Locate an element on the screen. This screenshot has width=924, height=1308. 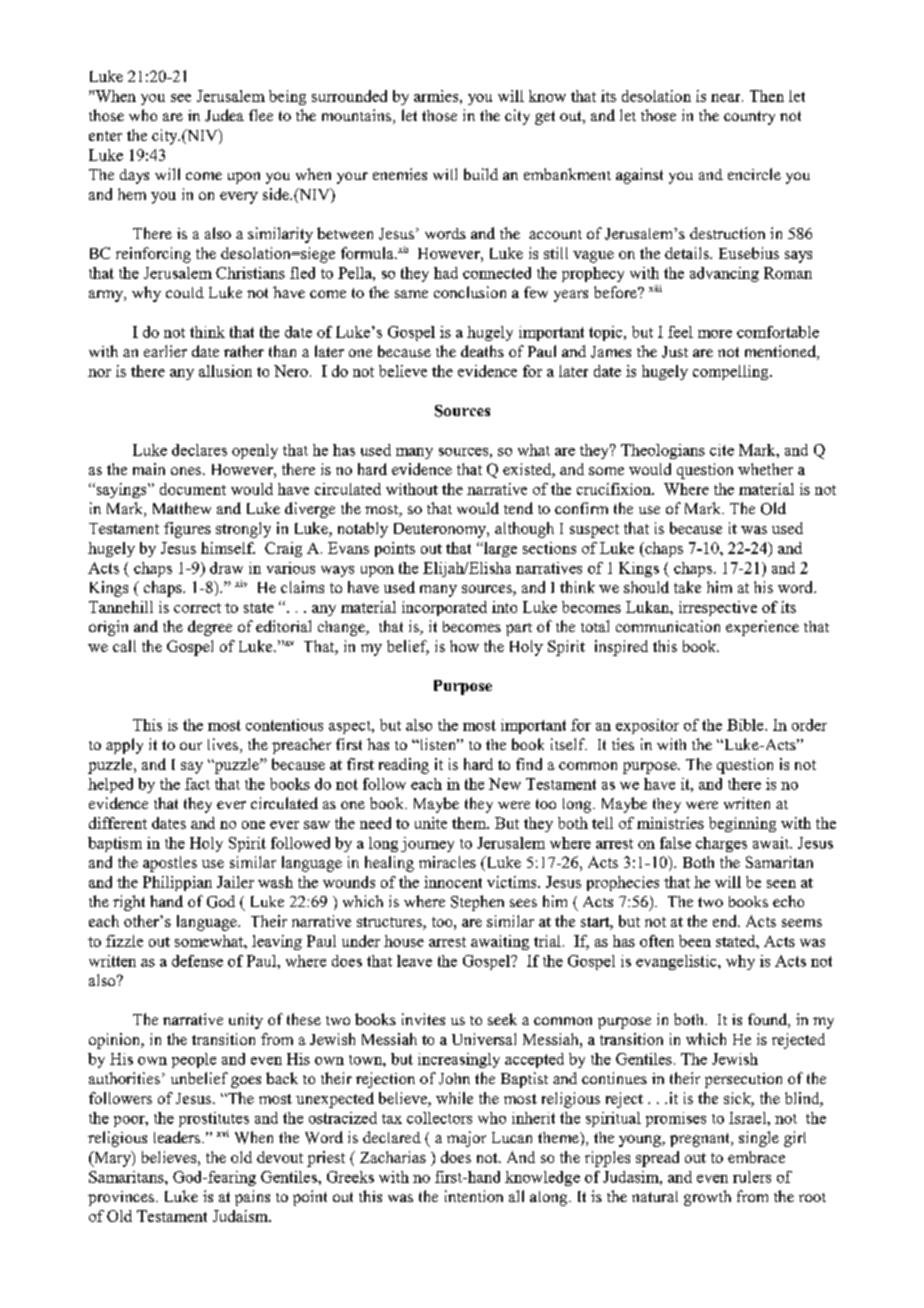
Judea is located at coordinates (224, 115).
